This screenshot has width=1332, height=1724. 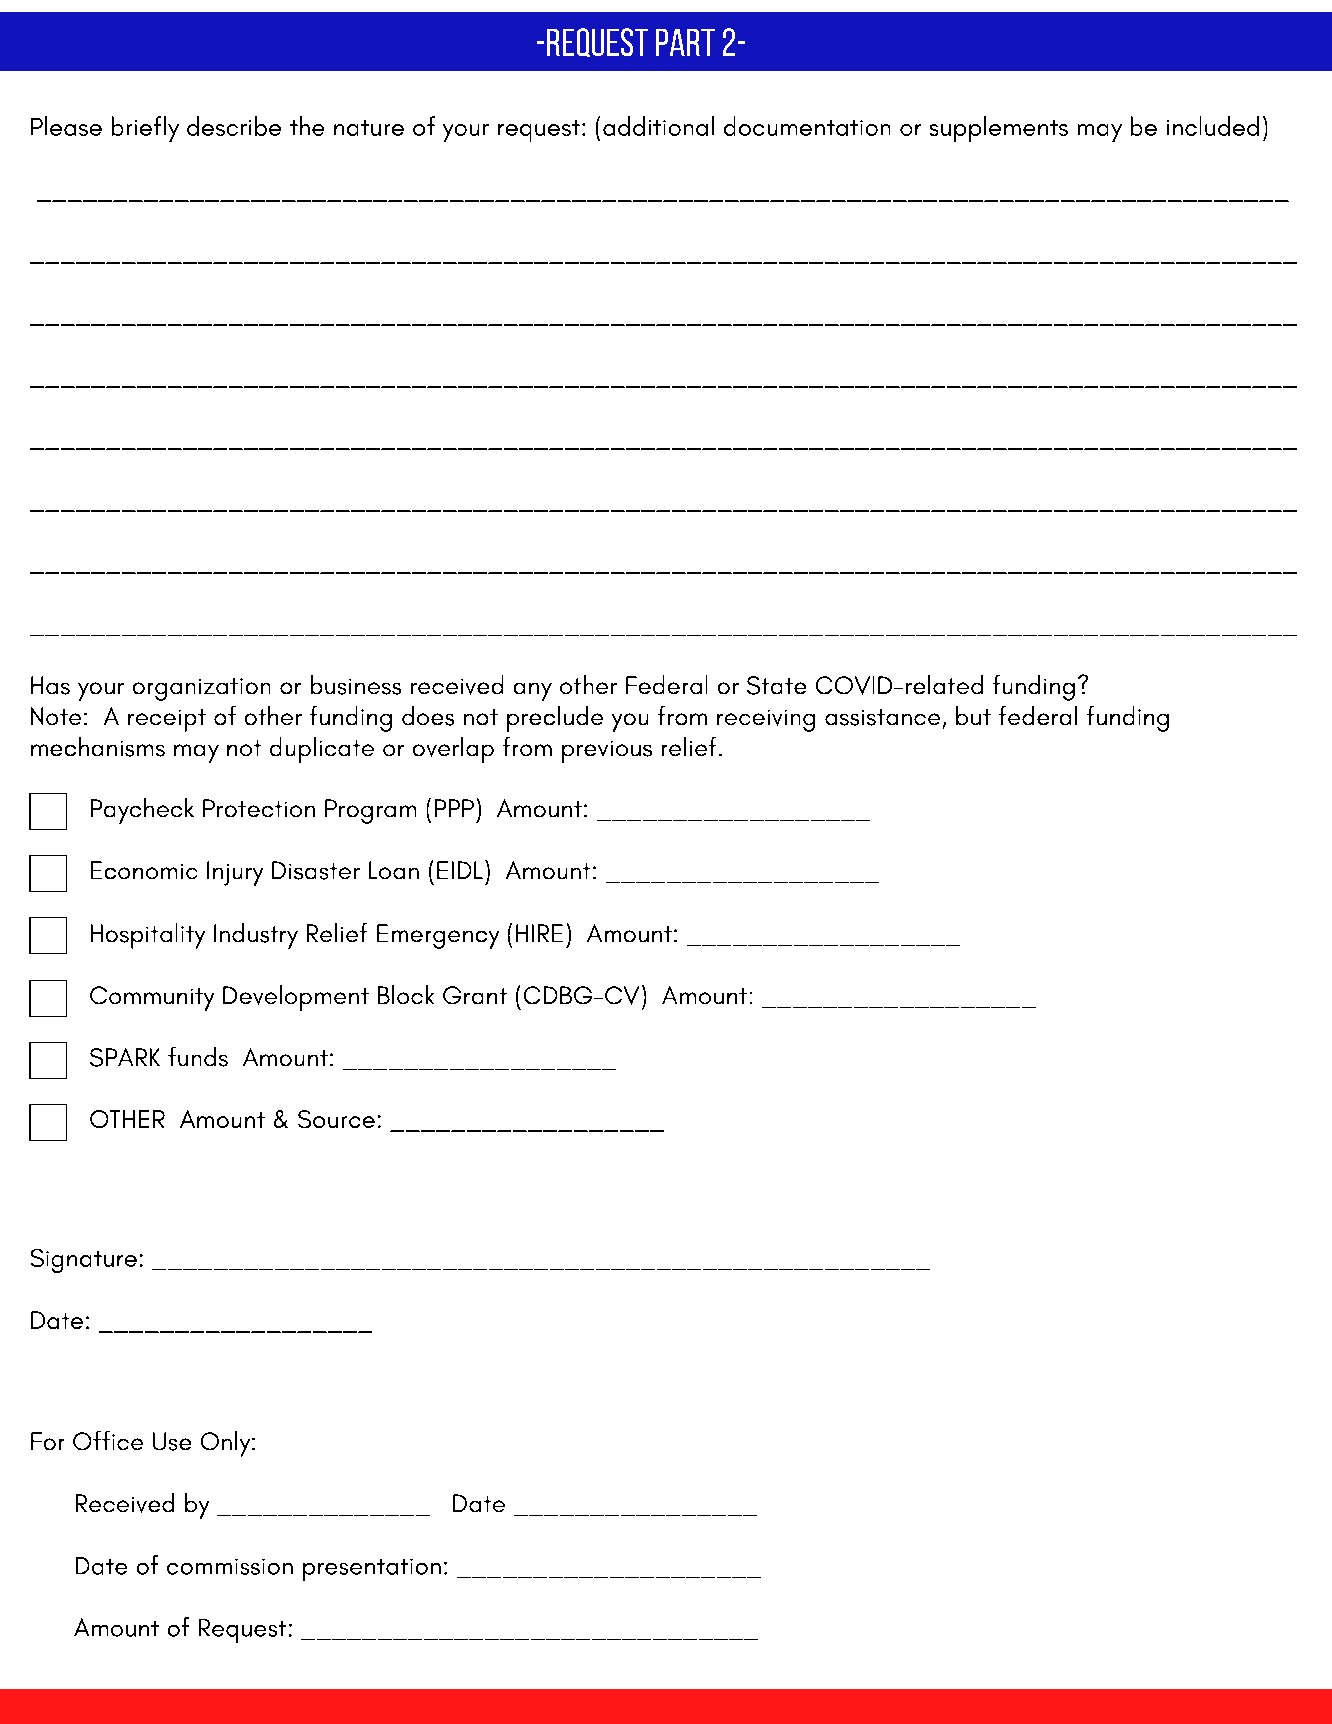 What do you see at coordinates (607, 752) in the screenshot?
I see `previous` at bounding box center [607, 752].
